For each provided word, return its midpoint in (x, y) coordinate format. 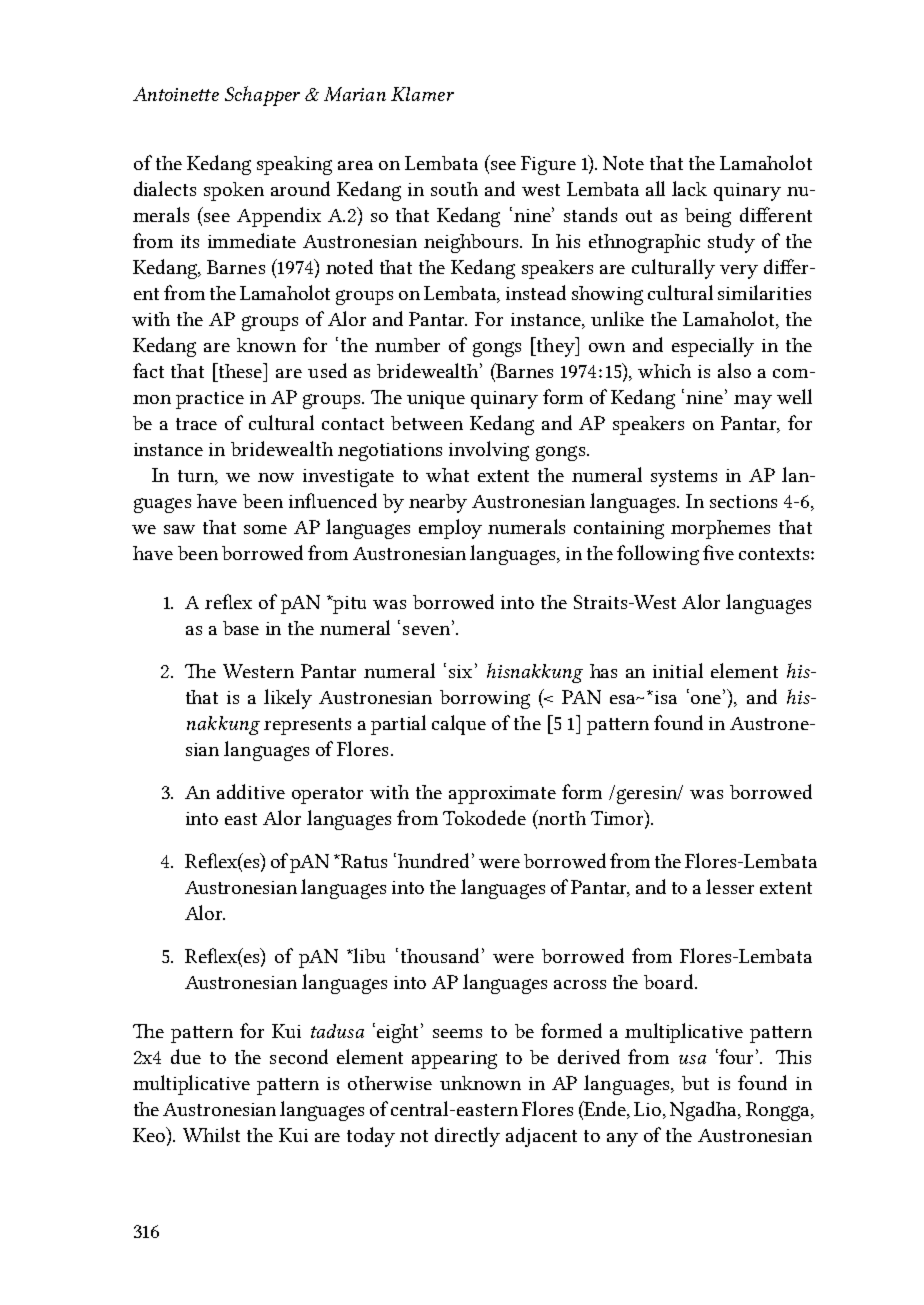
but (695, 1083)
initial (678, 670)
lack (689, 188)
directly (467, 1137)
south (454, 189)
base (241, 628)
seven (428, 629)
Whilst (211, 1134)
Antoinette (176, 94)
